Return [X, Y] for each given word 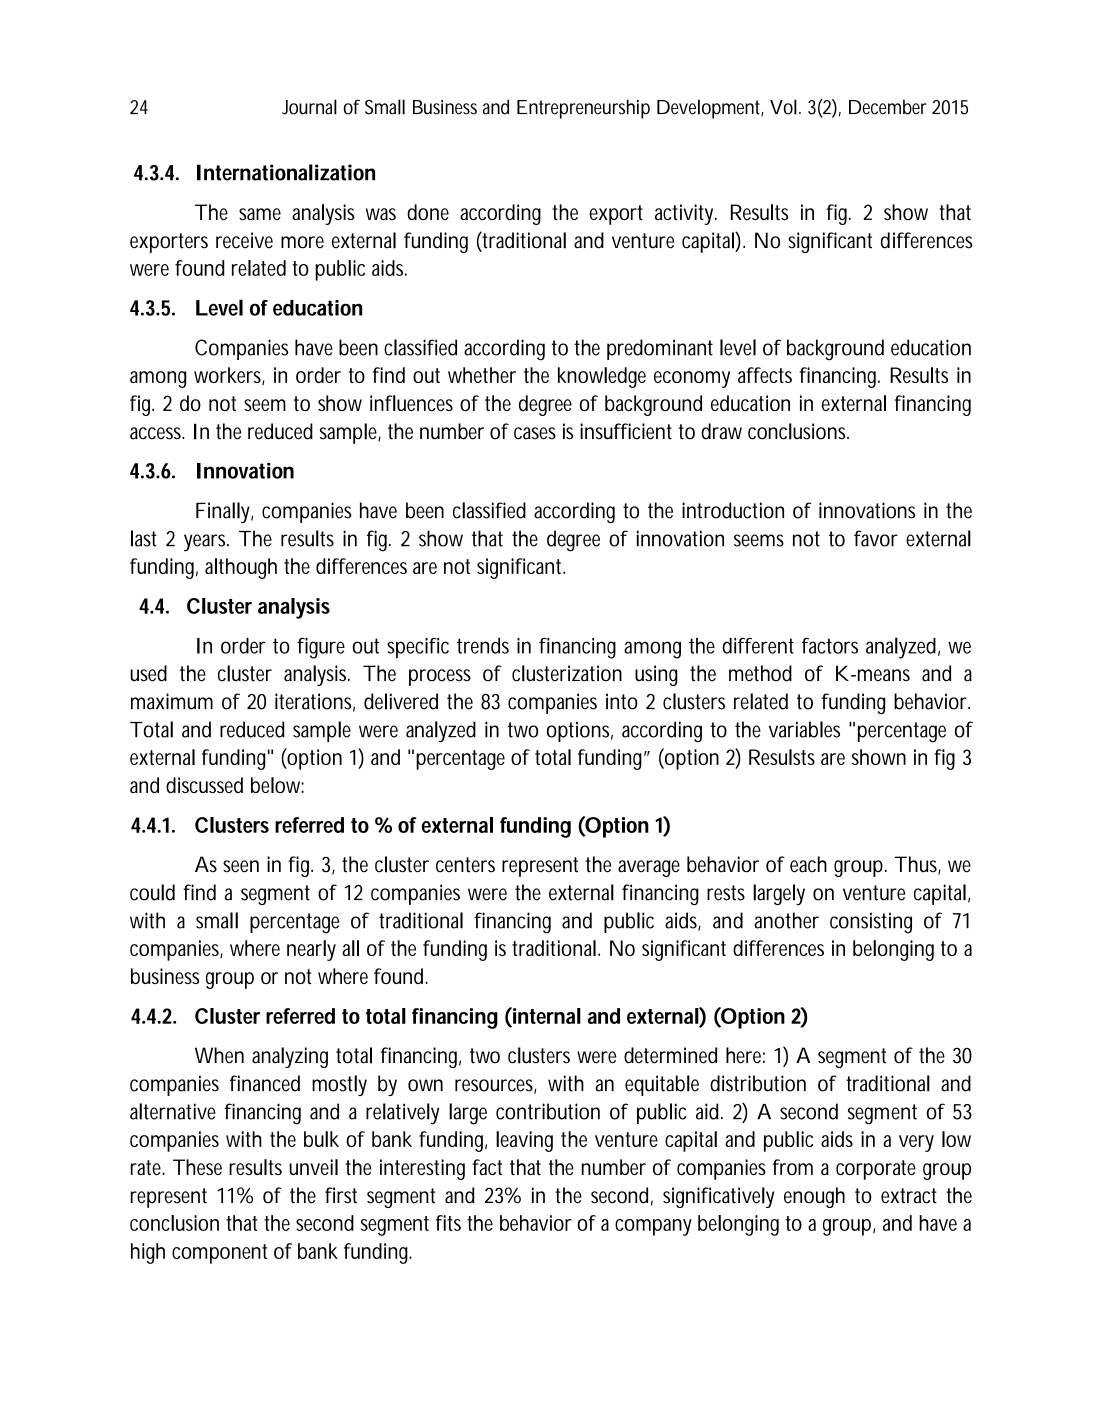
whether [482, 375]
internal [546, 1015]
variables [804, 729]
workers [229, 376]
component [219, 1254]
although [241, 568]
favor [876, 538]
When [219, 1055]
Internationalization [286, 172]
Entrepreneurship [583, 109]
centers [465, 865]
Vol [783, 107]
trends [483, 646]
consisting [871, 923]
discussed [204, 785]
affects [765, 375]
